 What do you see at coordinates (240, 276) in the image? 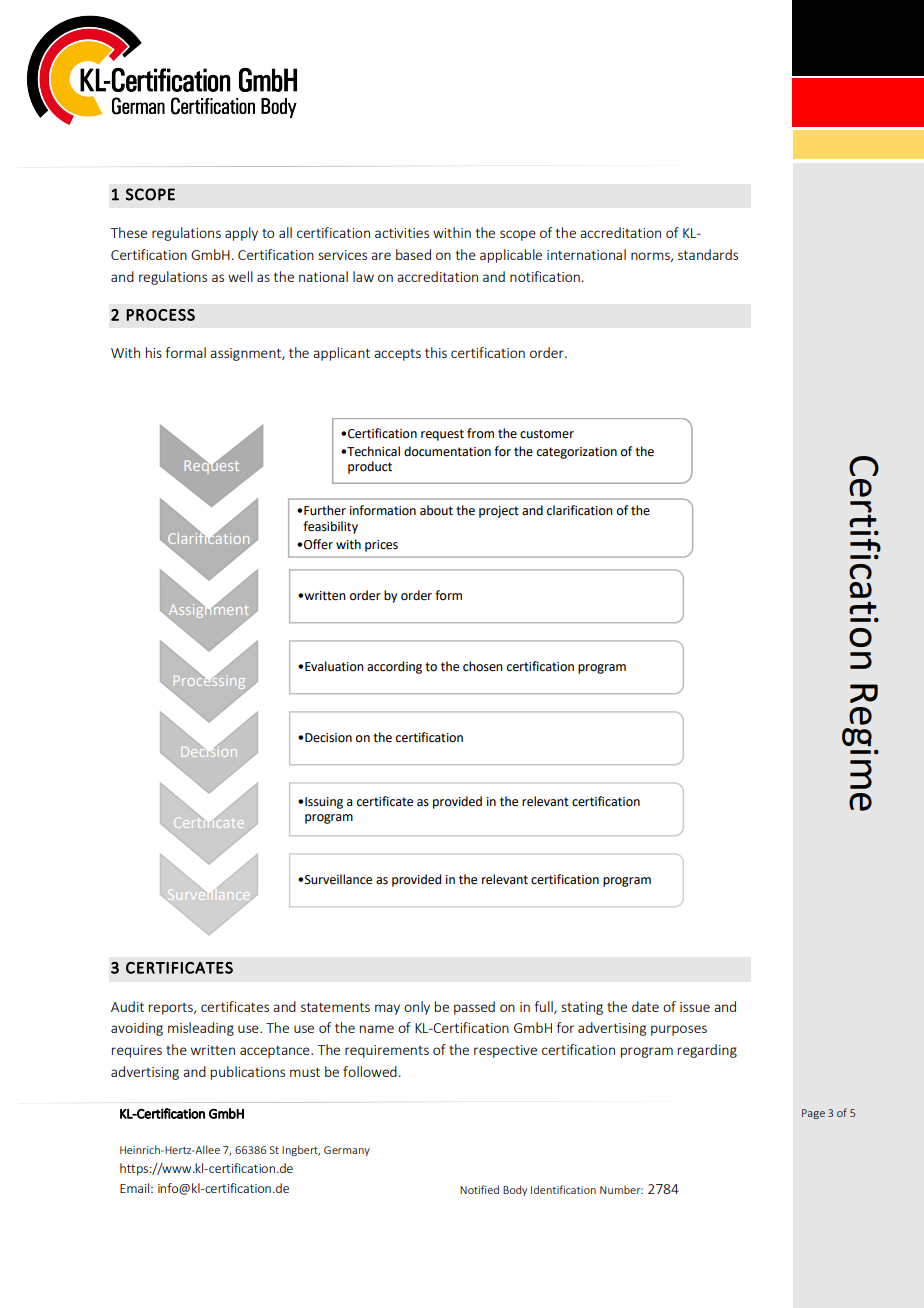
I see `well` at bounding box center [240, 276].
